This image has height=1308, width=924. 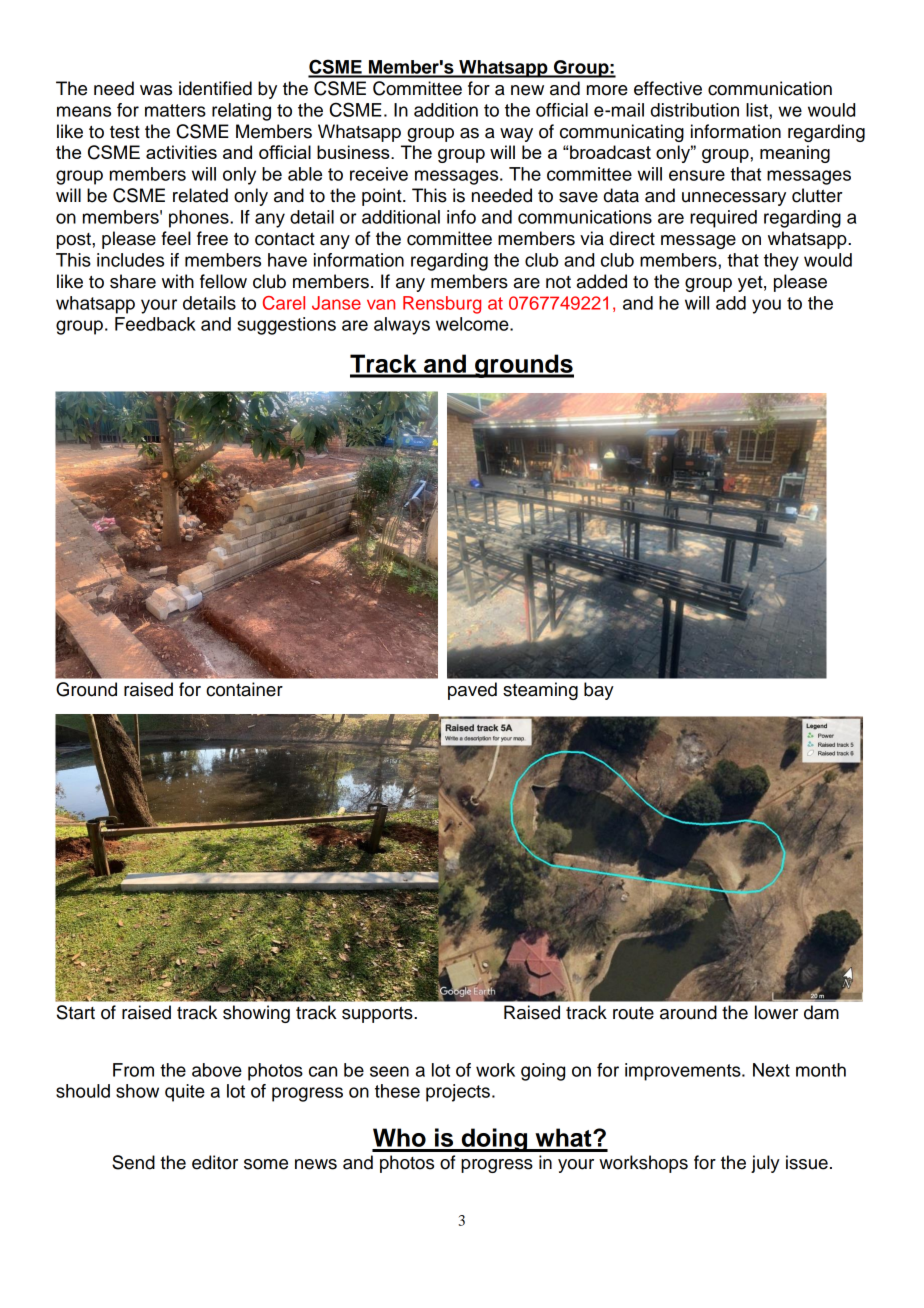 I want to click on Feedback, so click(x=155, y=324).
